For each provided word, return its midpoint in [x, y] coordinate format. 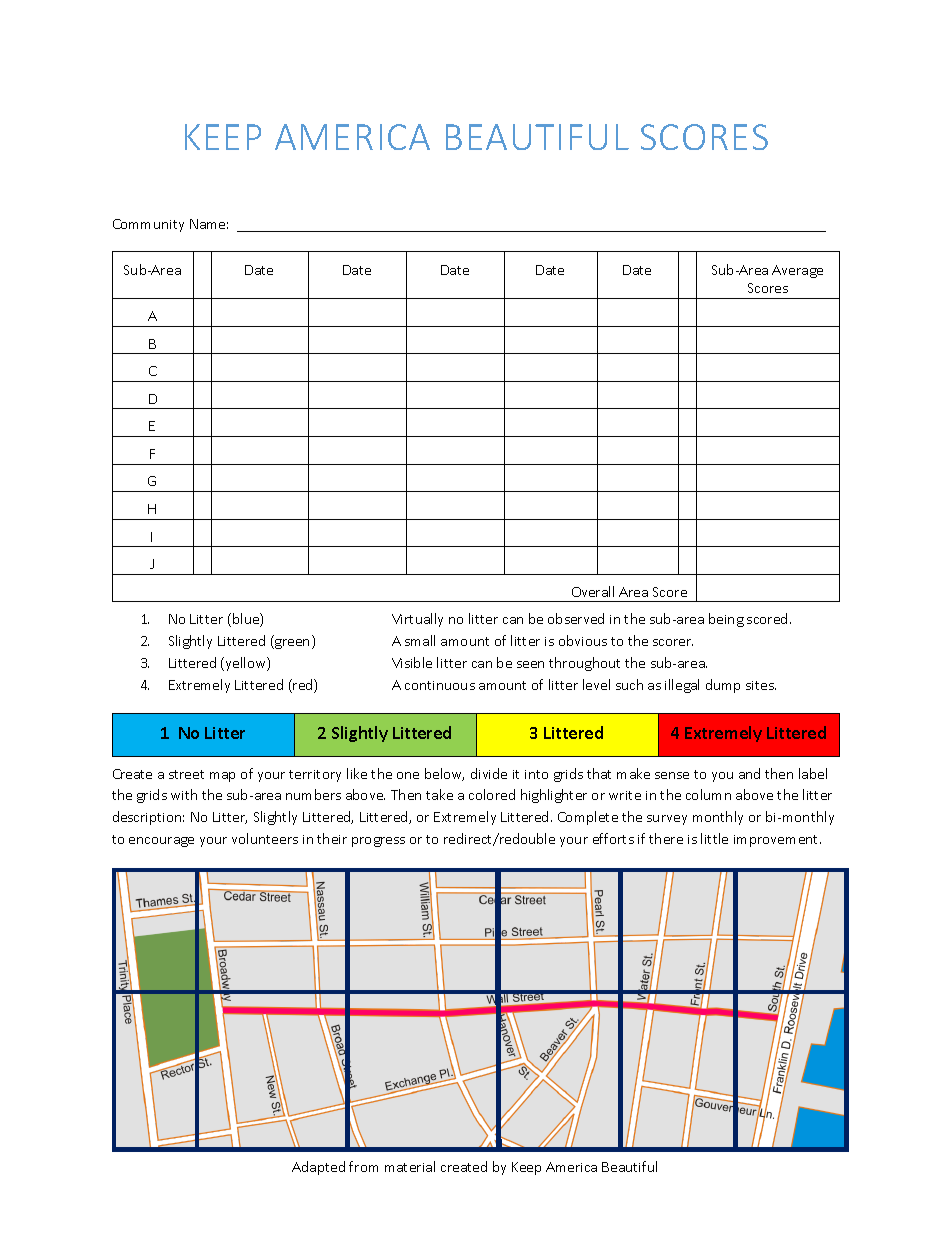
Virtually [417, 620]
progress [378, 842]
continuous [440, 685]
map [222, 777]
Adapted [318, 1168]
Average [797, 271]
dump [723, 686]
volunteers [265, 838]
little [714, 838]
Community [148, 225]
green [291, 644]
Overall [593, 591]
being [726, 620]
